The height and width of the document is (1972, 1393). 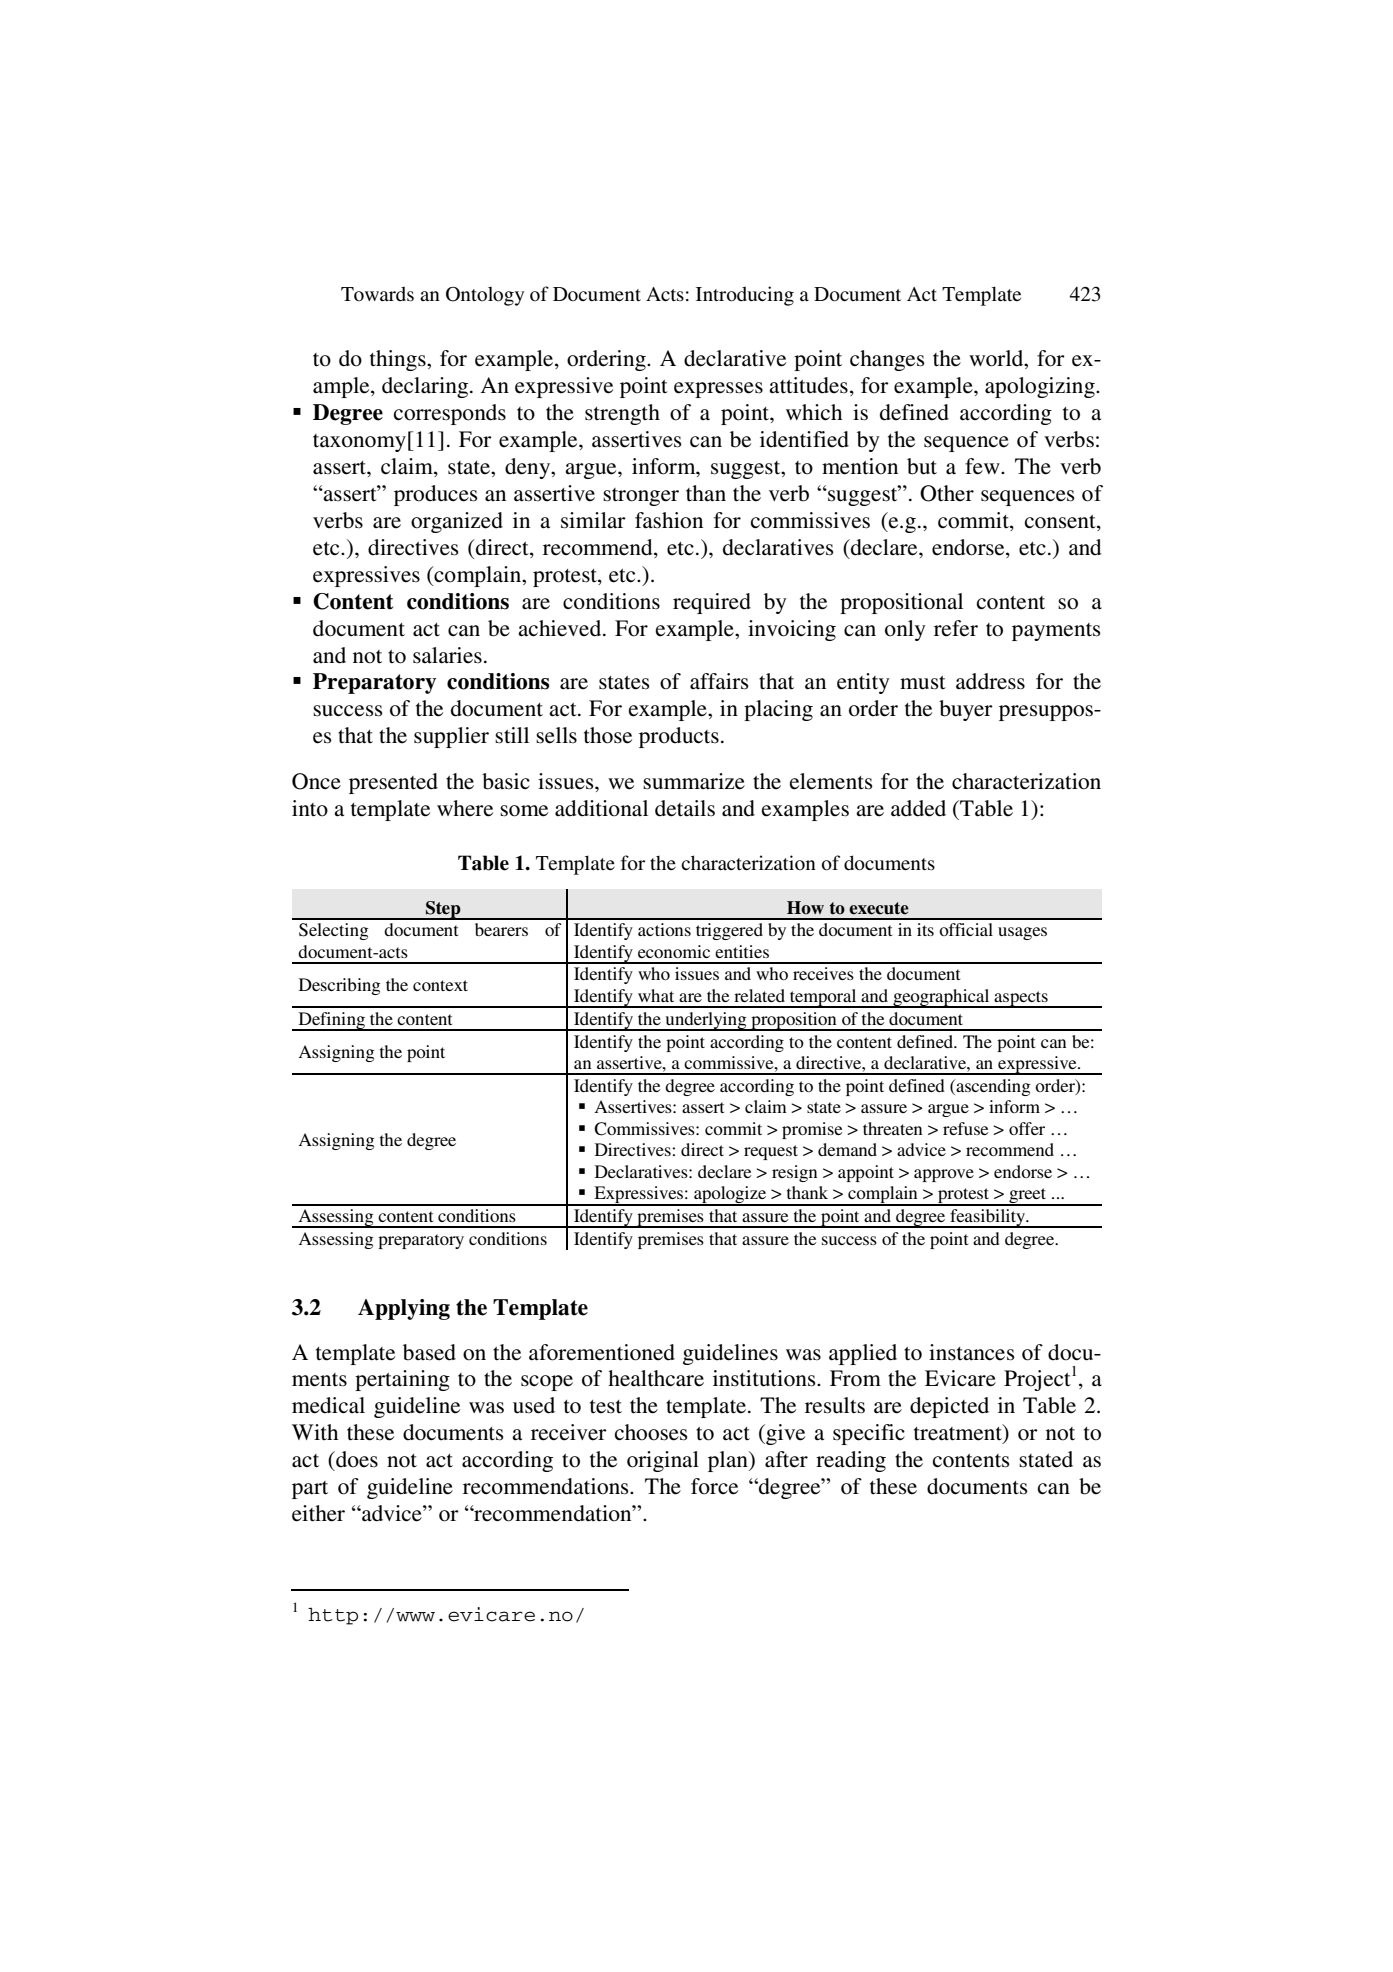 I want to click on Introducing, so click(x=745, y=296).
